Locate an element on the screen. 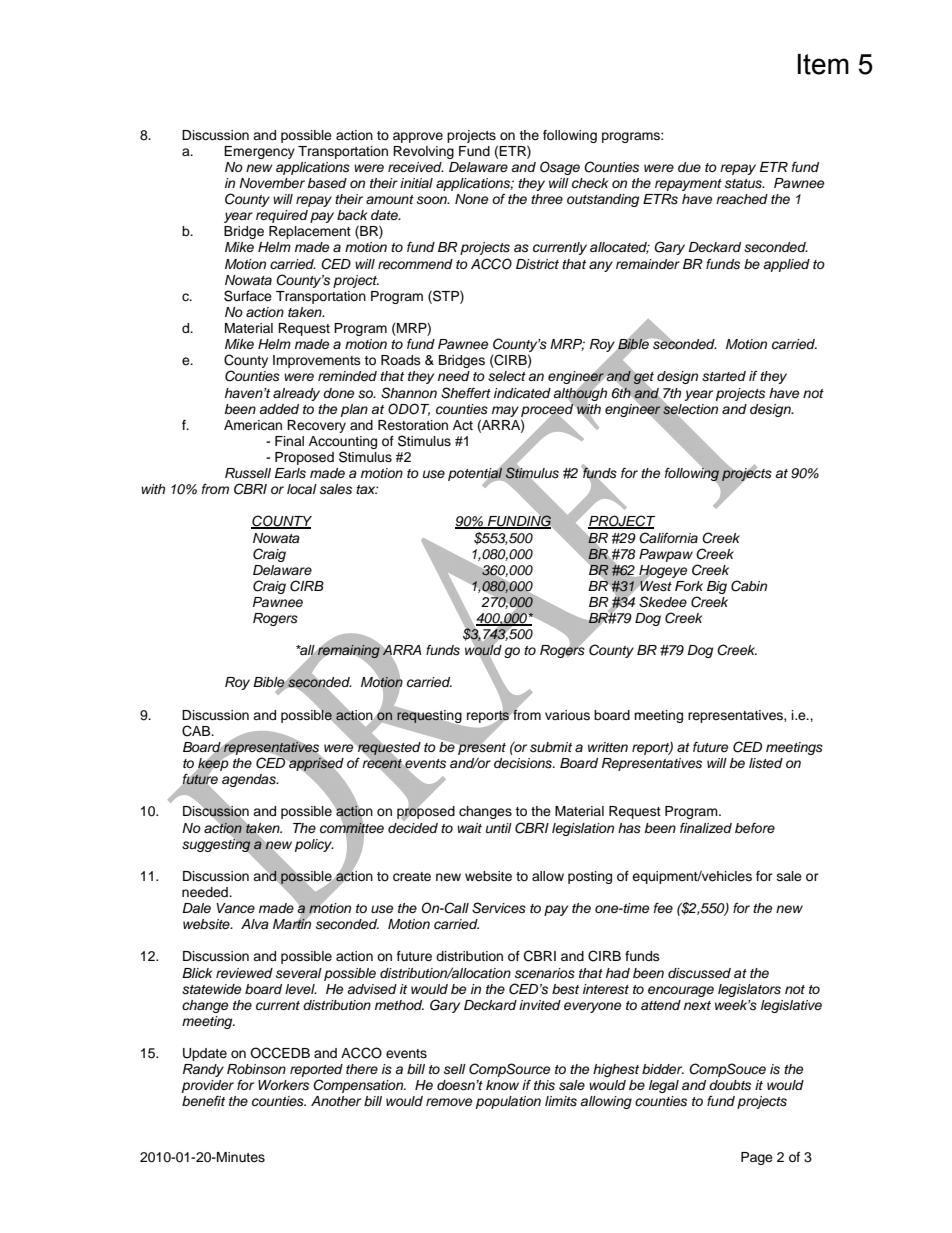 This screenshot has height=1233, width=952. agendas is located at coordinates (250, 780).
